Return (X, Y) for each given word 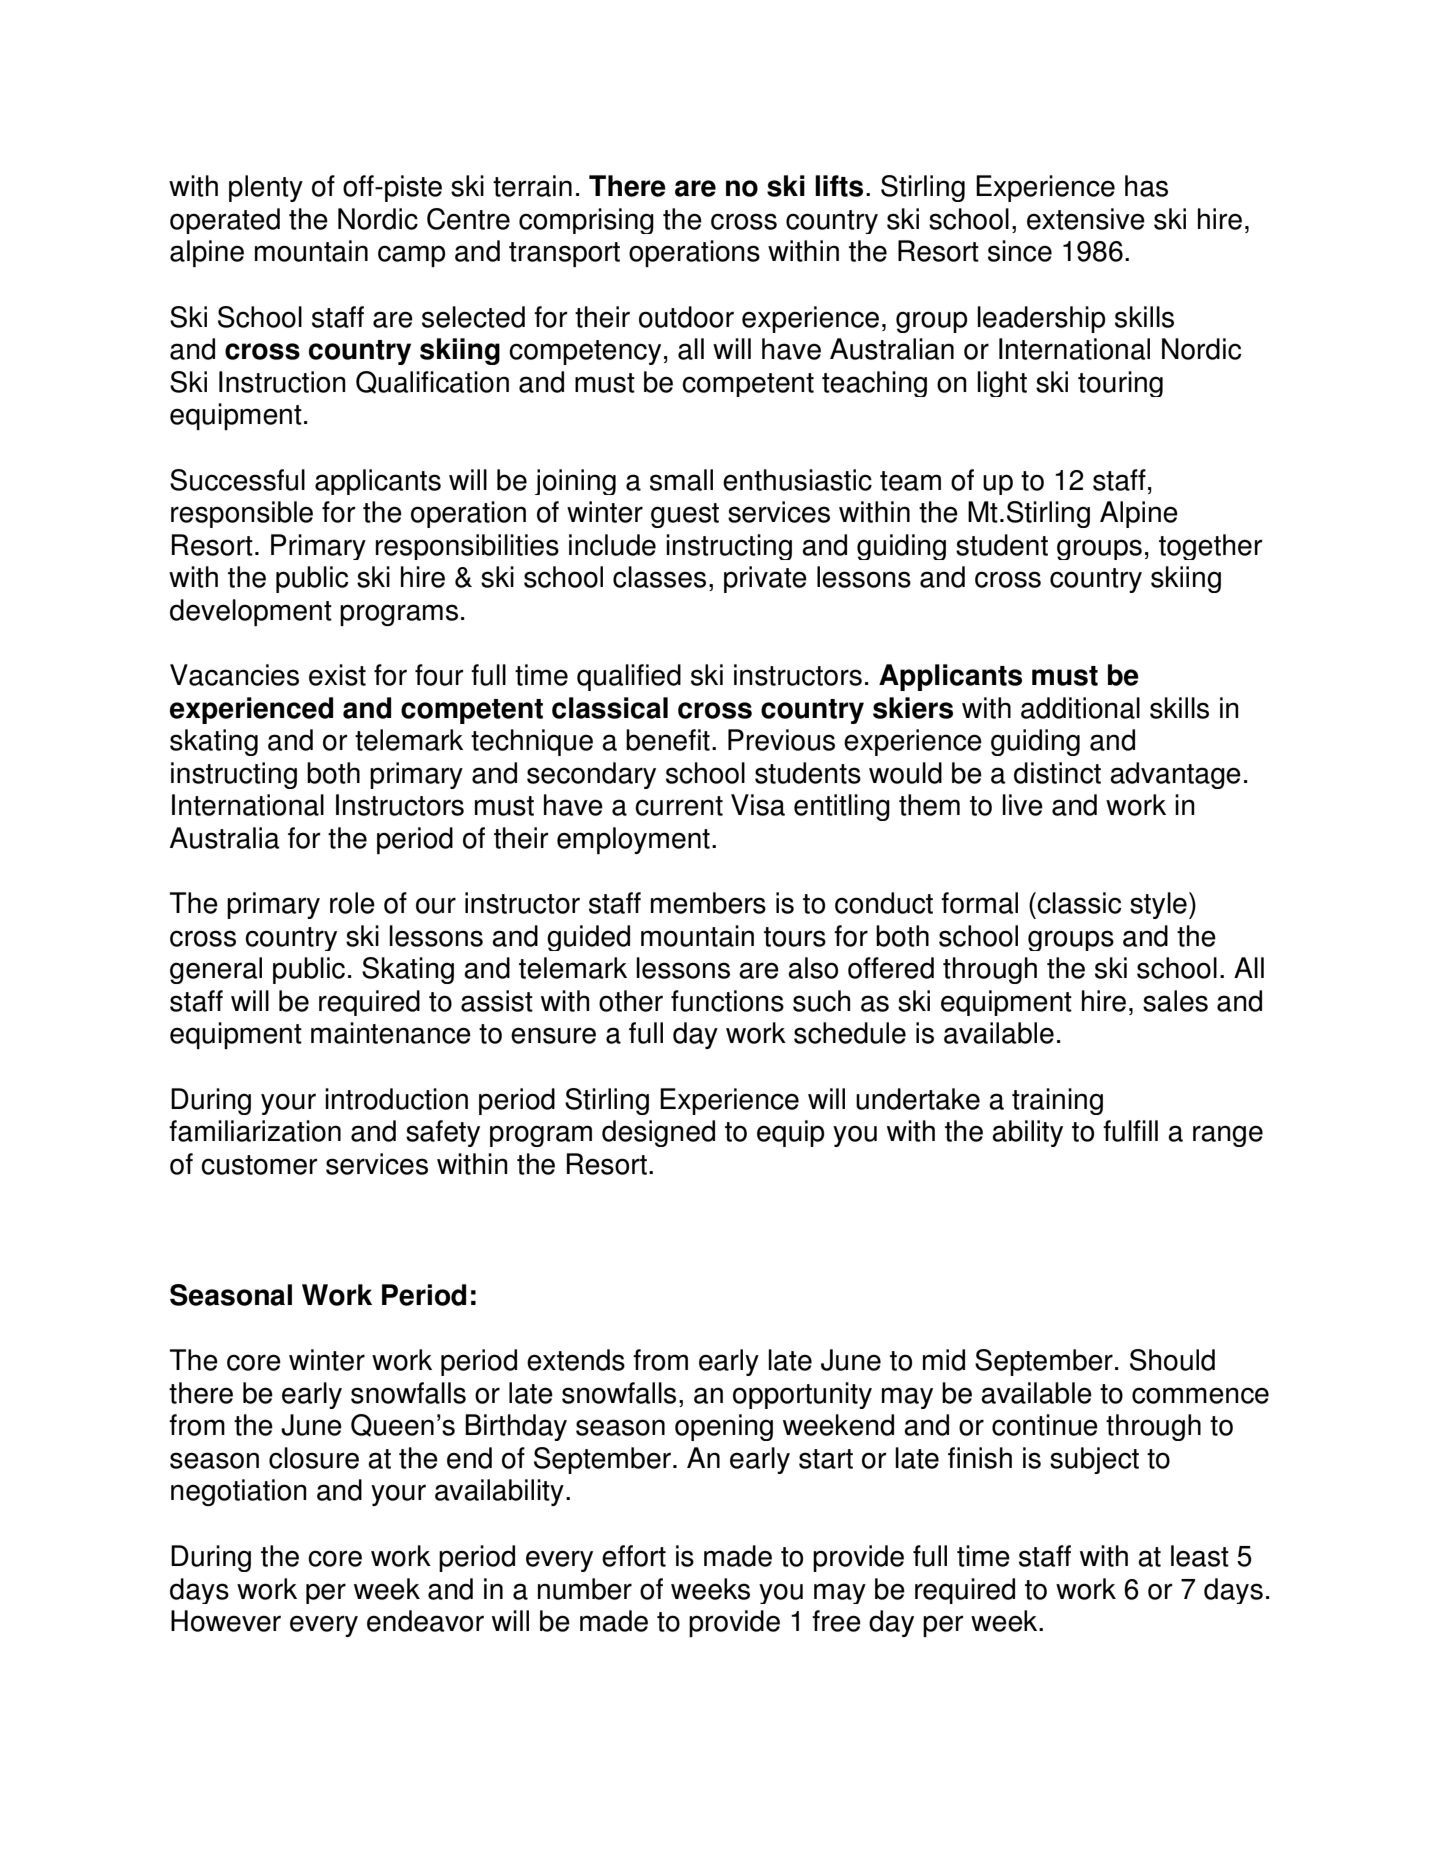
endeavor (425, 1621)
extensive (1086, 219)
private (765, 579)
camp (411, 256)
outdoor (686, 317)
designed (658, 1133)
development (251, 612)
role (352, 903)
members (708, 903)
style (1158, 905)
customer (259, 1165)
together (1210, 547)
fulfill (1130, 1131)
